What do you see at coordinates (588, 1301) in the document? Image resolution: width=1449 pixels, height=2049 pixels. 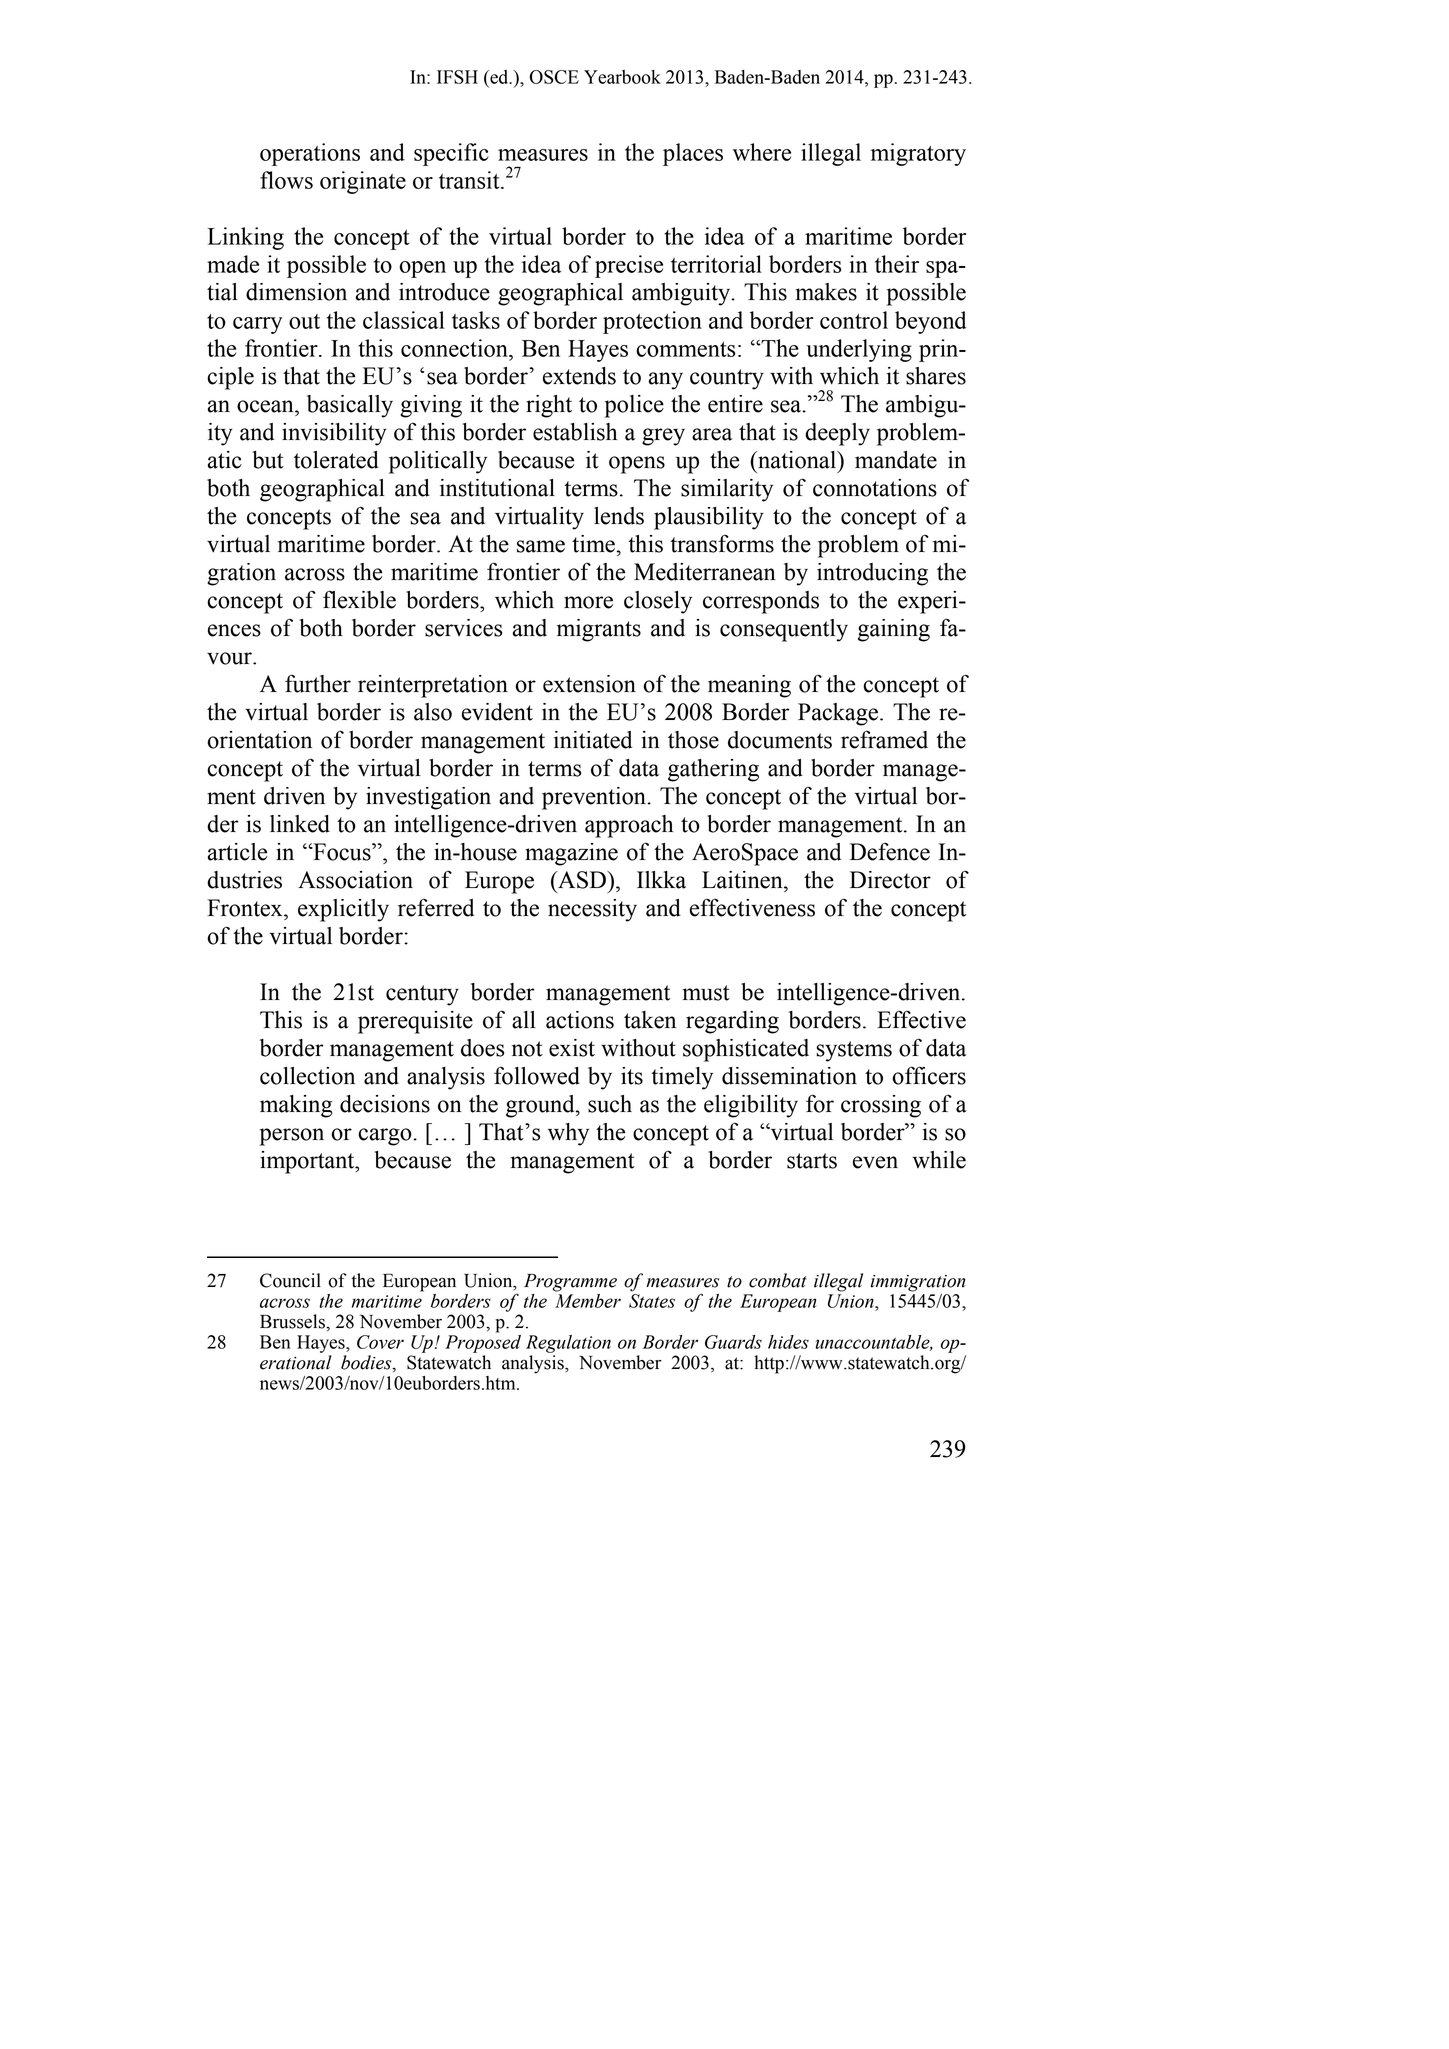 I see `Member` at bounding box center [588, 1301].
